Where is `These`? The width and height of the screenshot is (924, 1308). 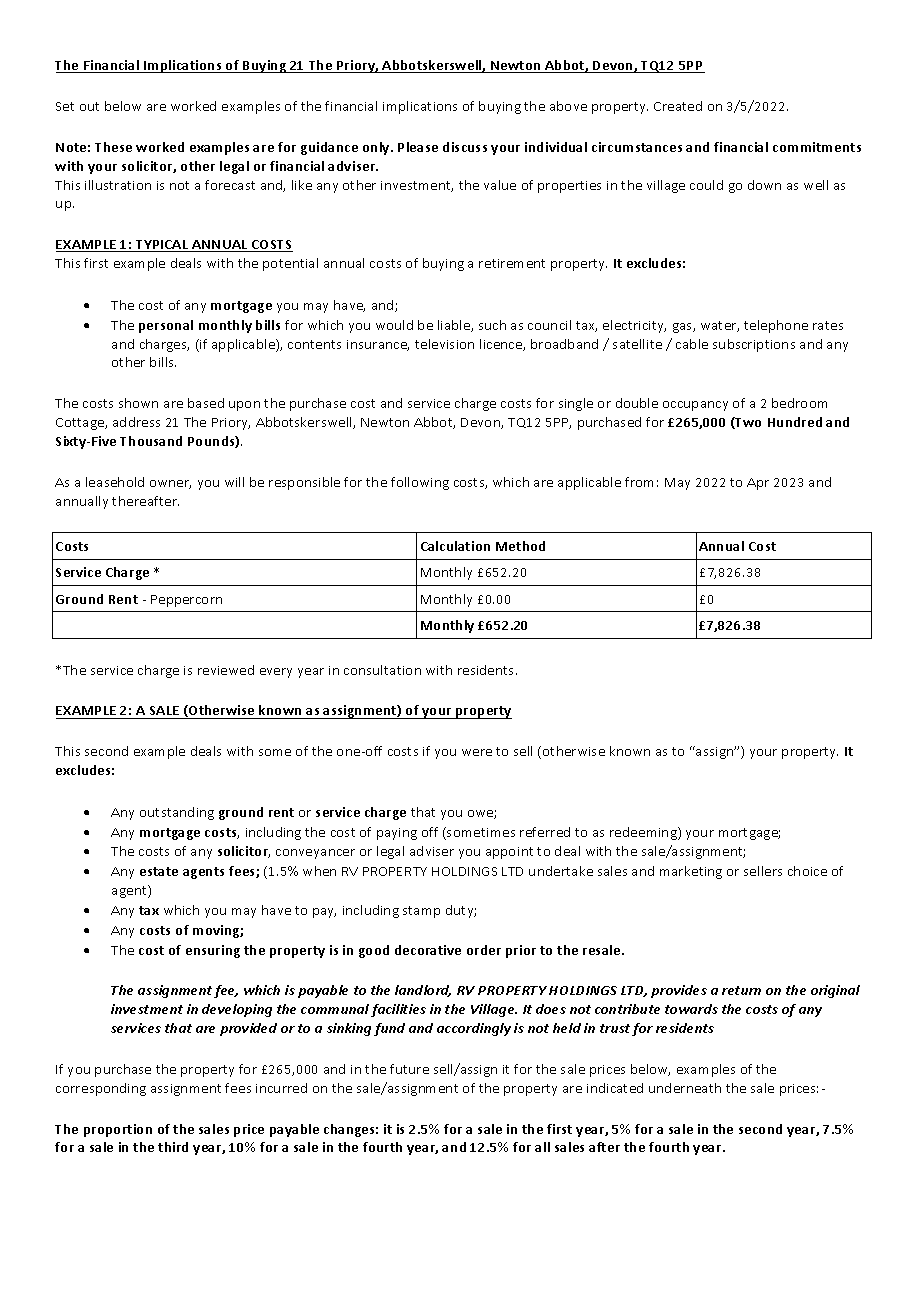 These is located at coordinates (113, 147).
